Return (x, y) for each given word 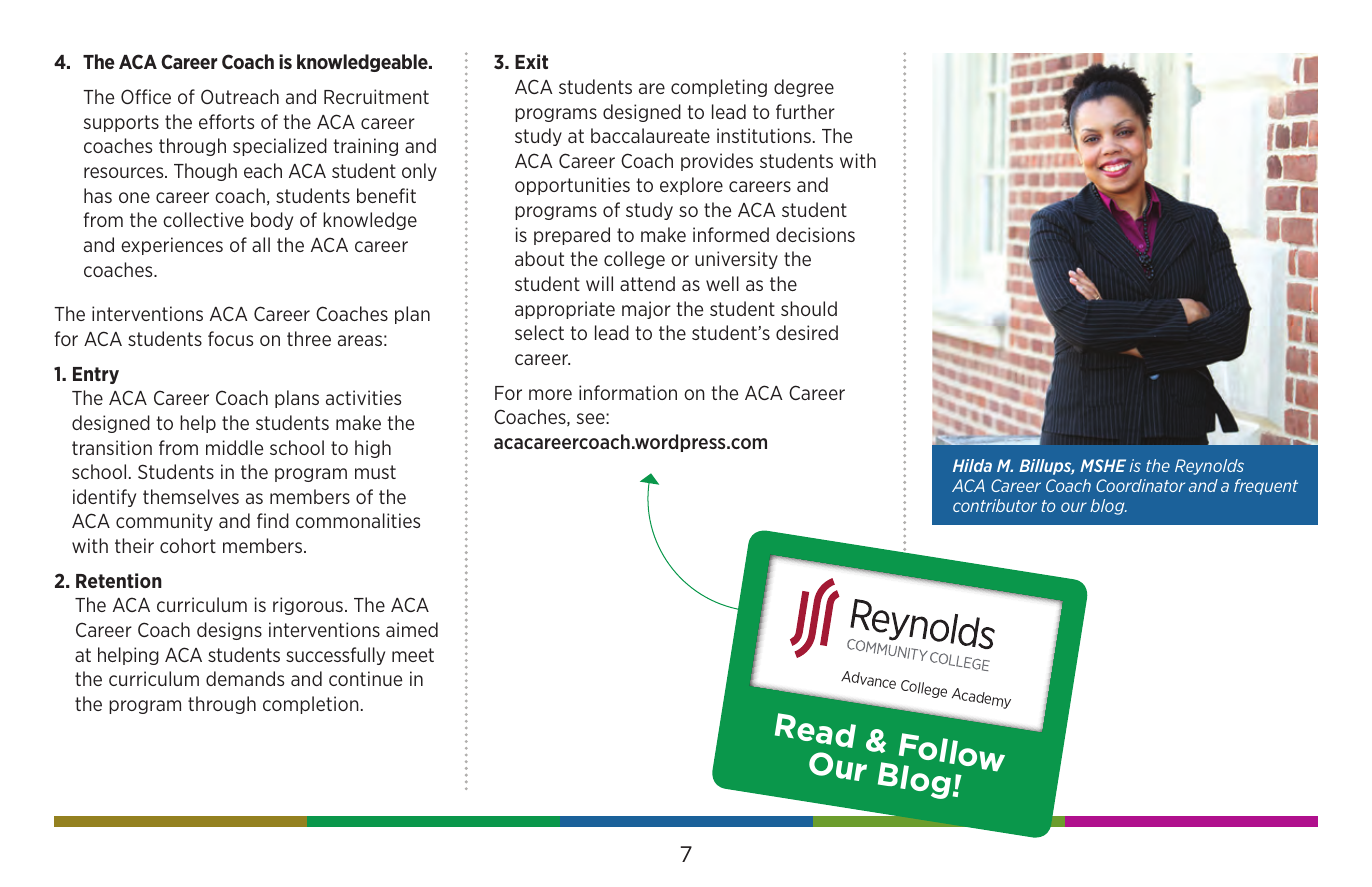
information (628, 392)
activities (363, 397)
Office (146, 96)
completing (719, 88)
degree (804, 88)
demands (245, 678)
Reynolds (1209, 467)
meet (413, 655)
